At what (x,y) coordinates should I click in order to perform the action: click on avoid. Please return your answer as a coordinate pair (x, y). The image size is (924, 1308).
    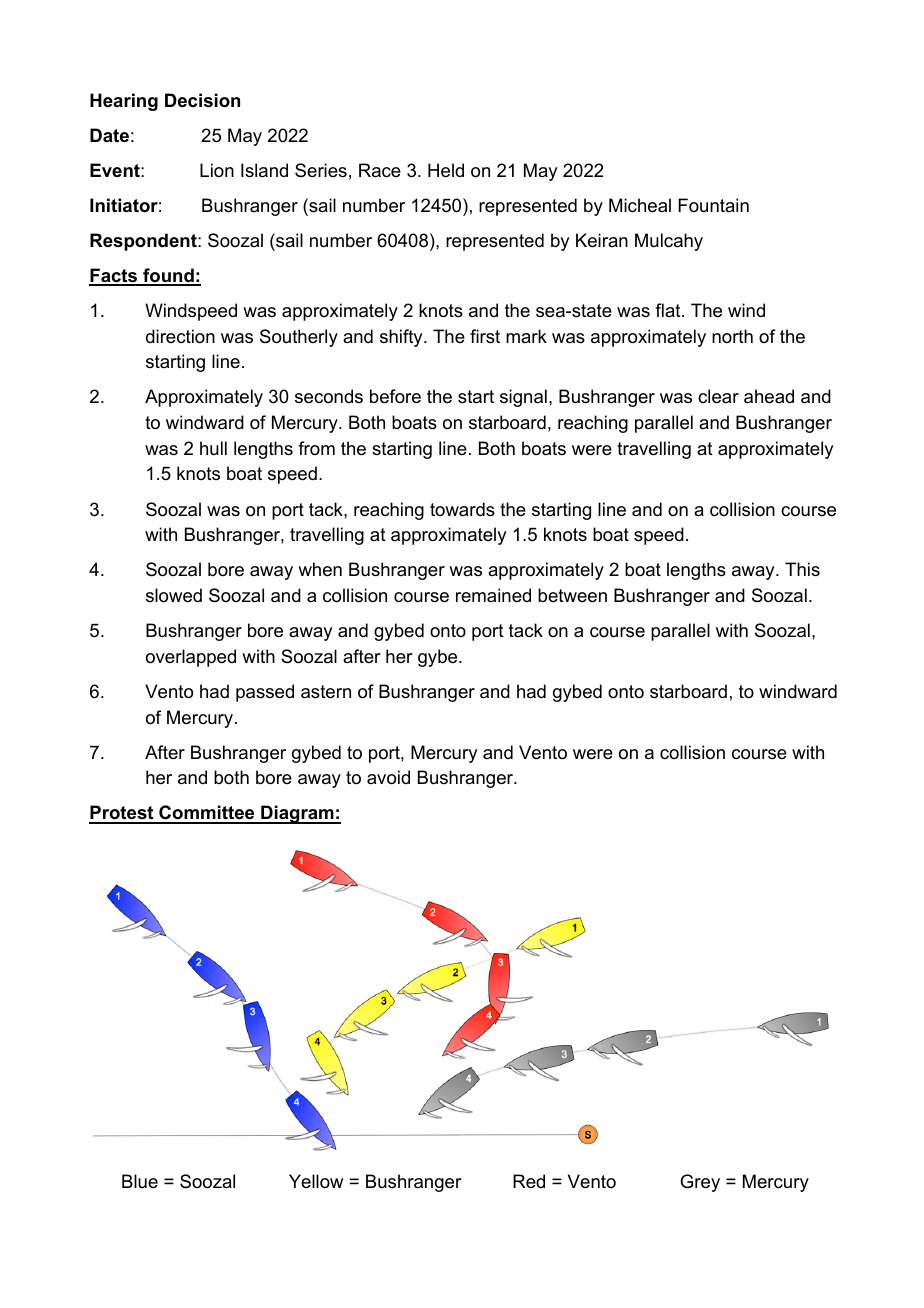
    Looking at the image, I should click on (388, 777).
